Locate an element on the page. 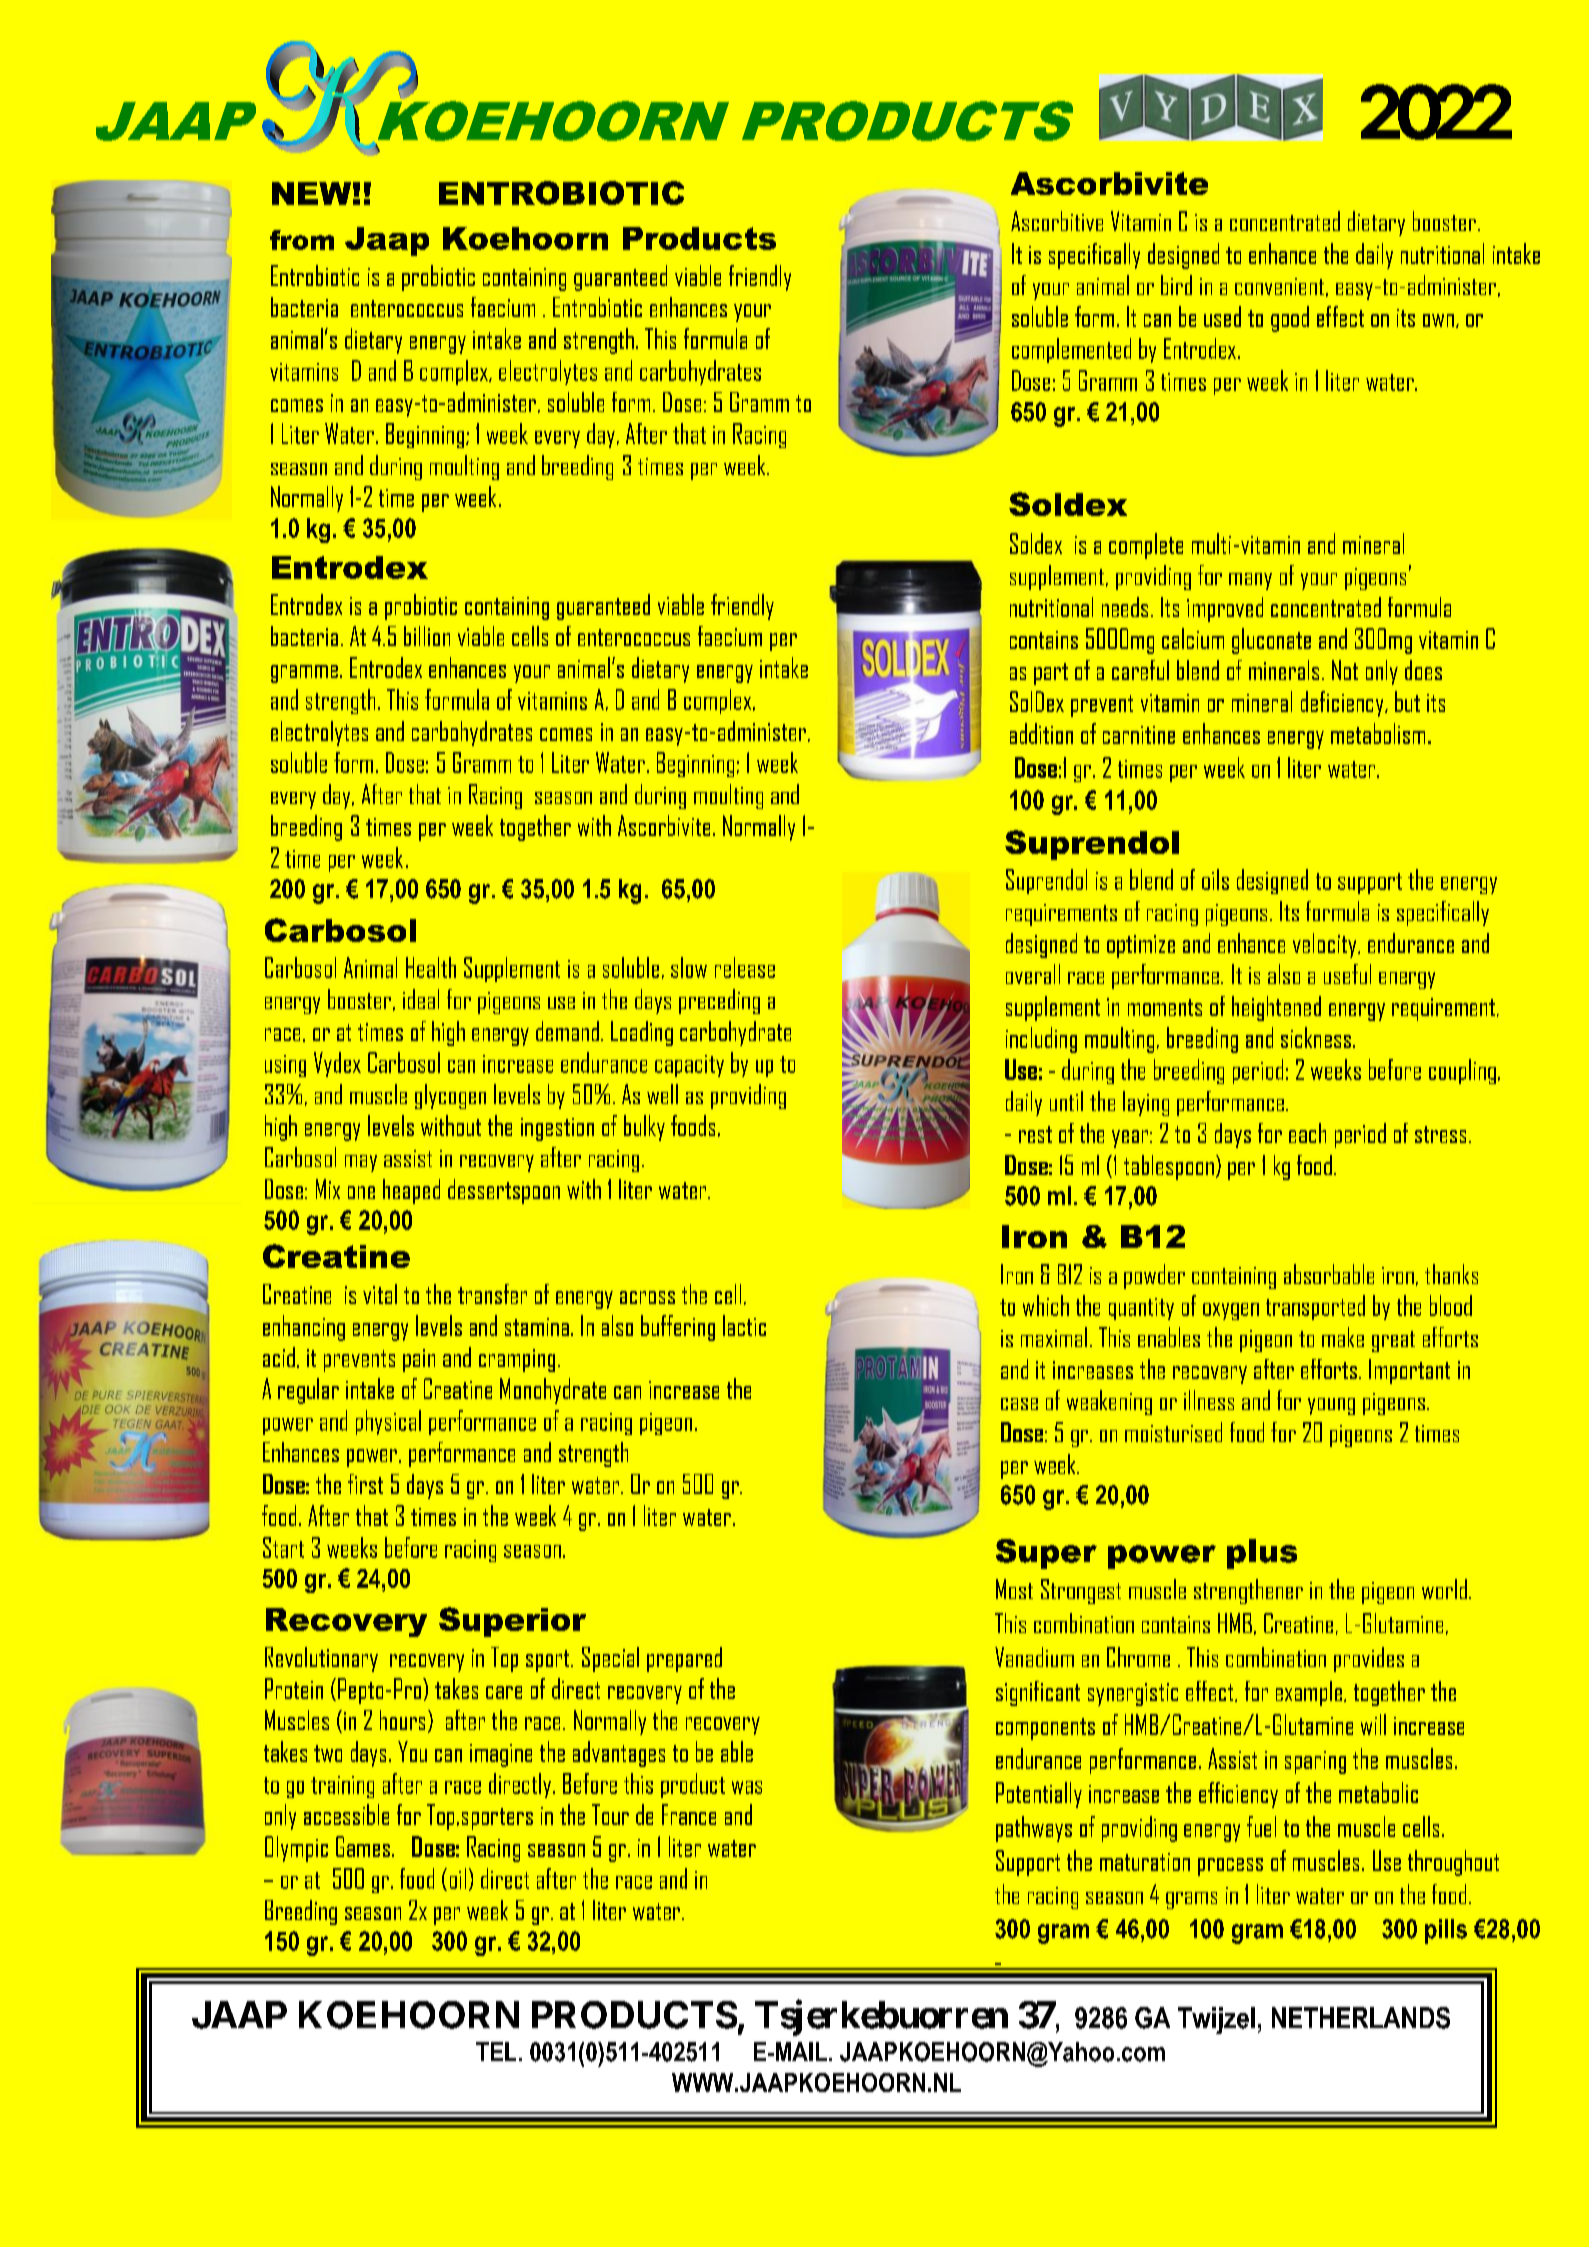  TEL is located at coordinates (496, 2051).
